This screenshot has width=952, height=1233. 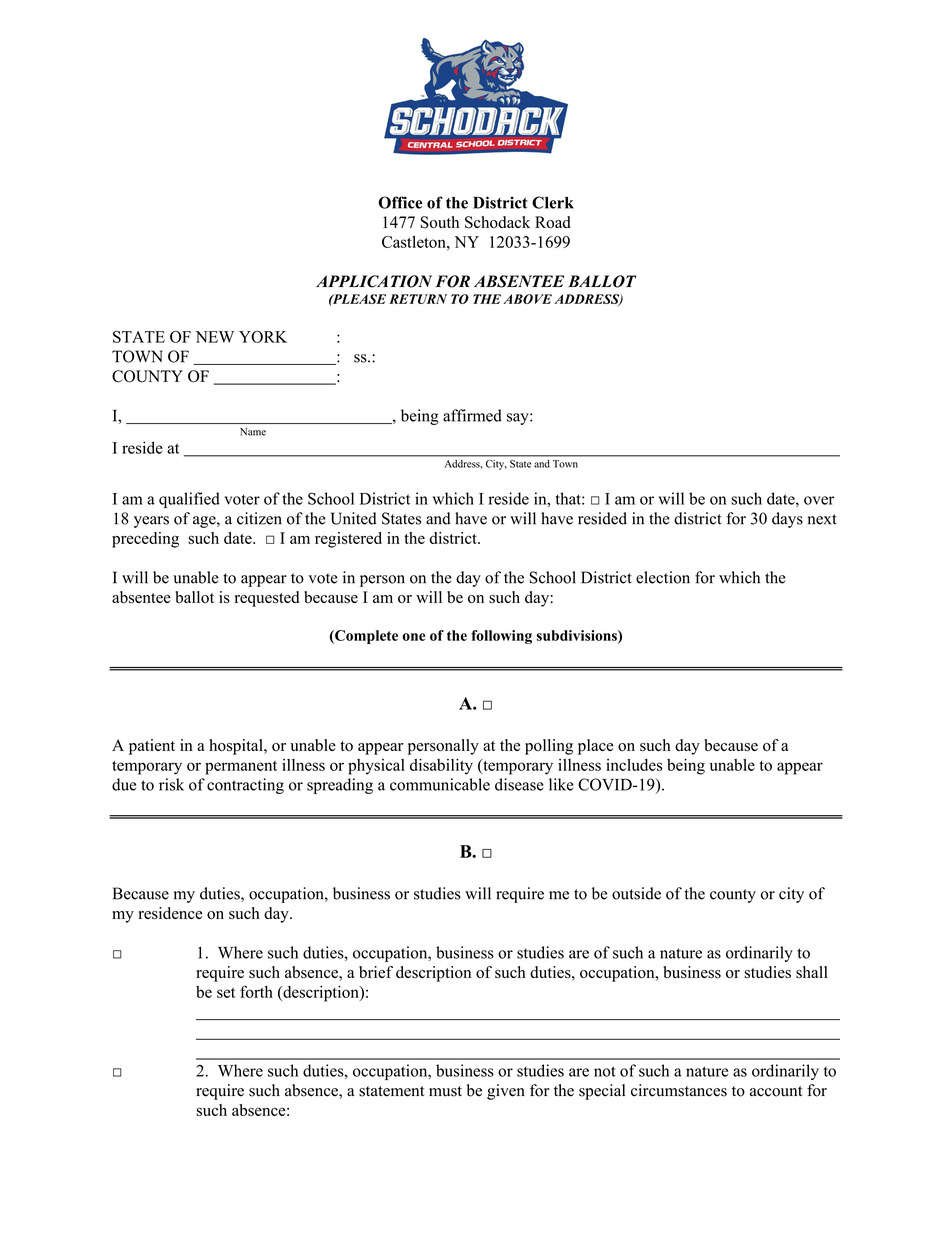 What do you see at coordinates (819, 500) in the screenshot?
I see `over` at bounding box center [819, 500].
